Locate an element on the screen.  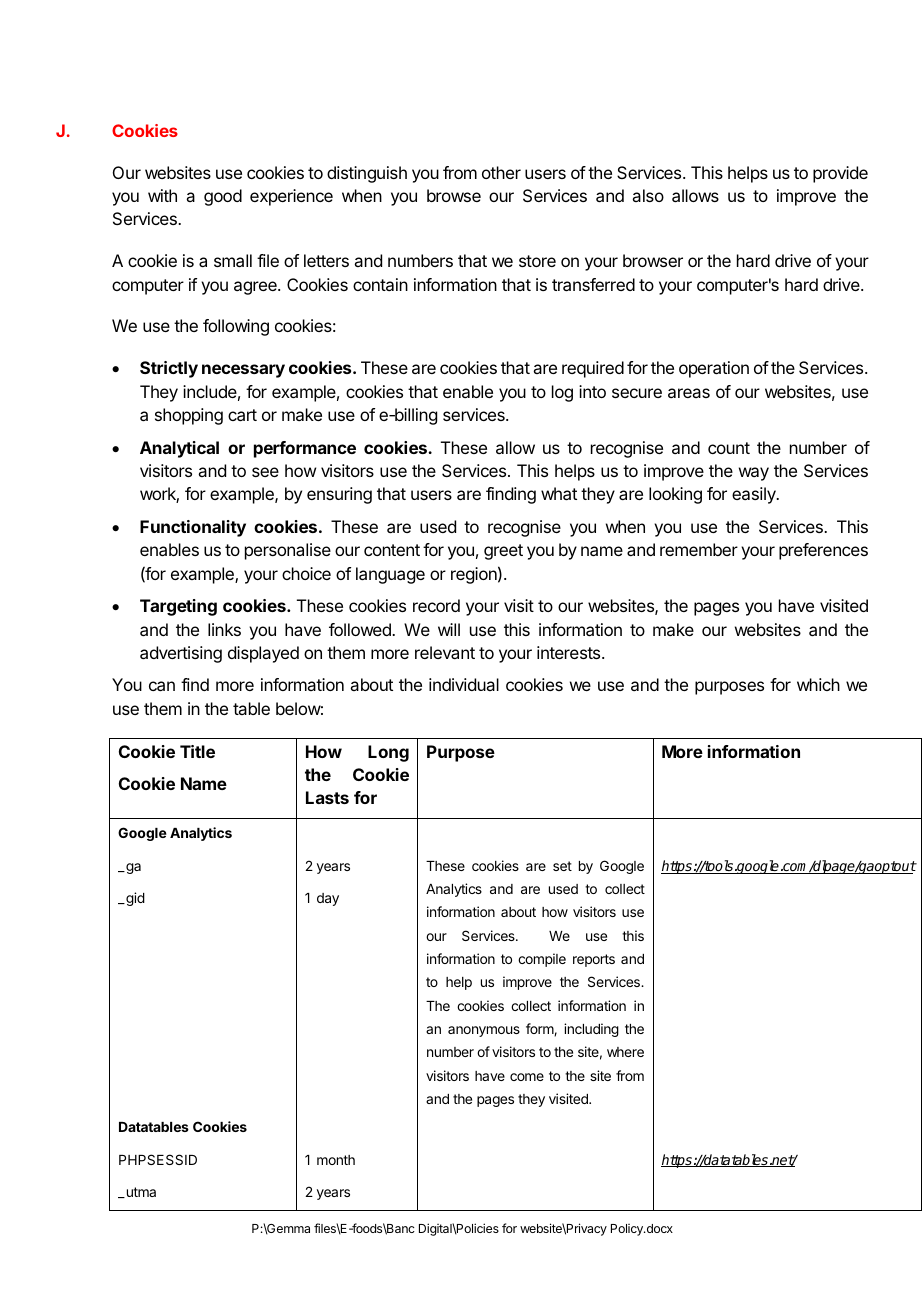
displayed is located at coordinates (263, 654).
